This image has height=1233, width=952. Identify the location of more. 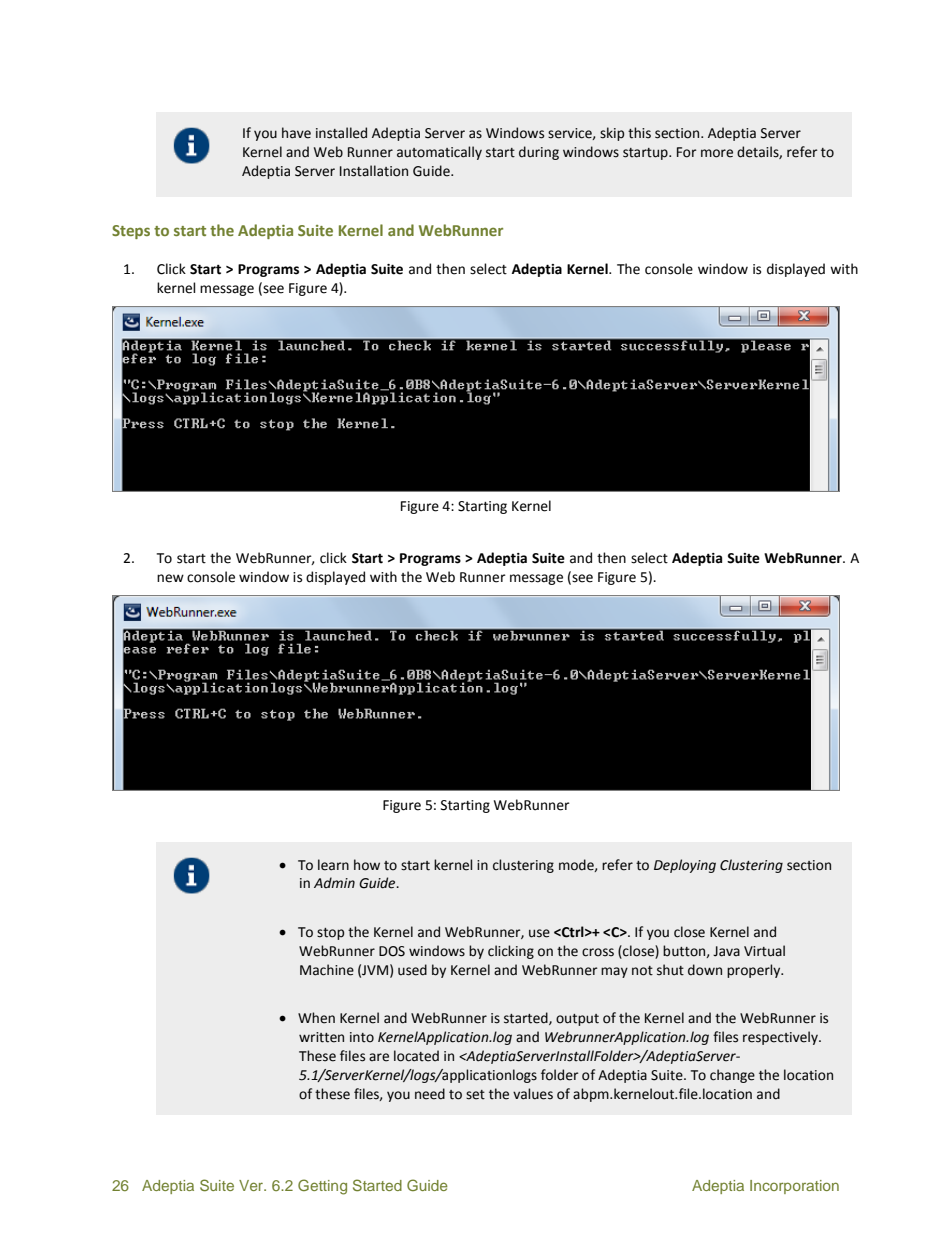
(717, 153).
